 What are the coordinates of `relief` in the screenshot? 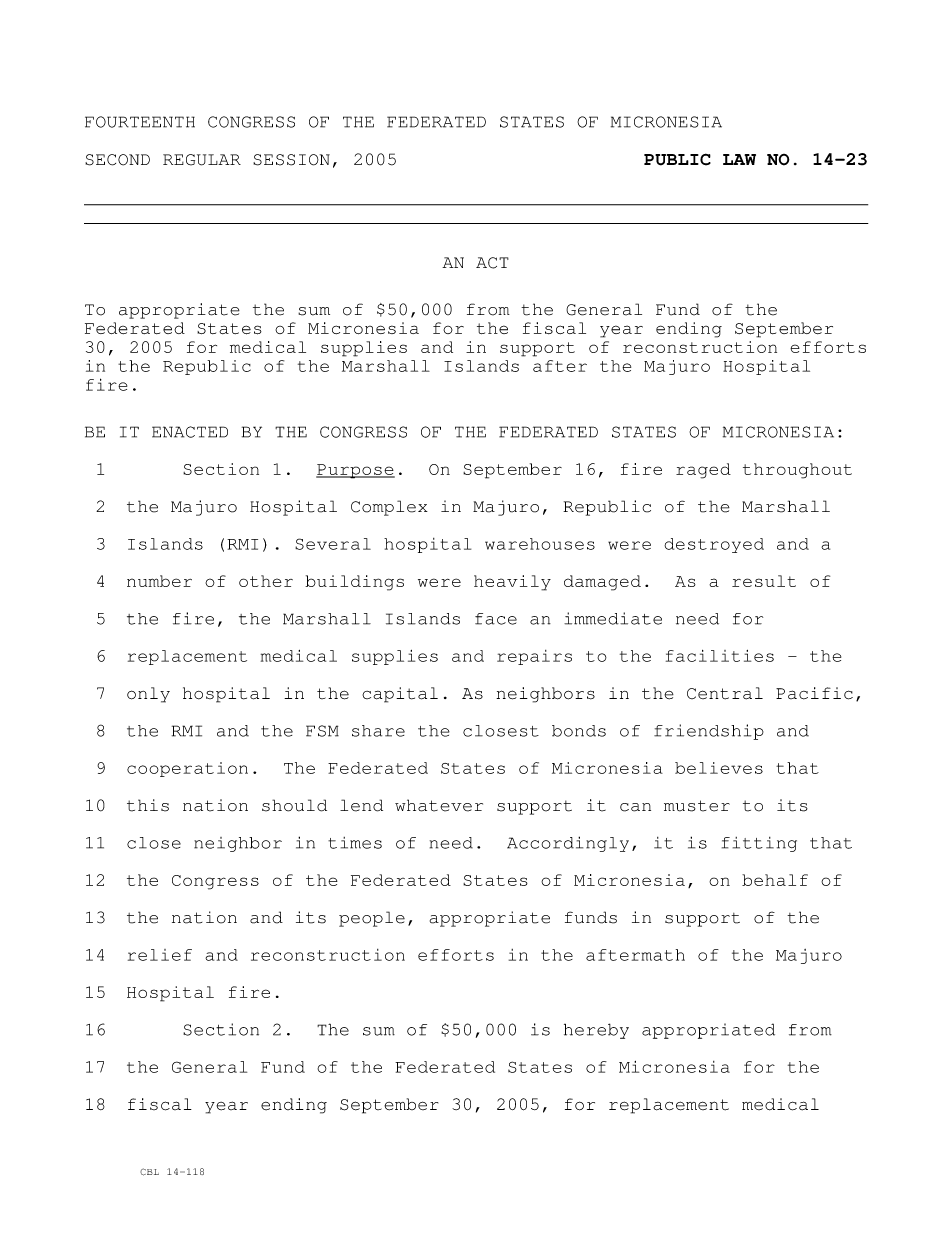 It's located at (160, 955).
